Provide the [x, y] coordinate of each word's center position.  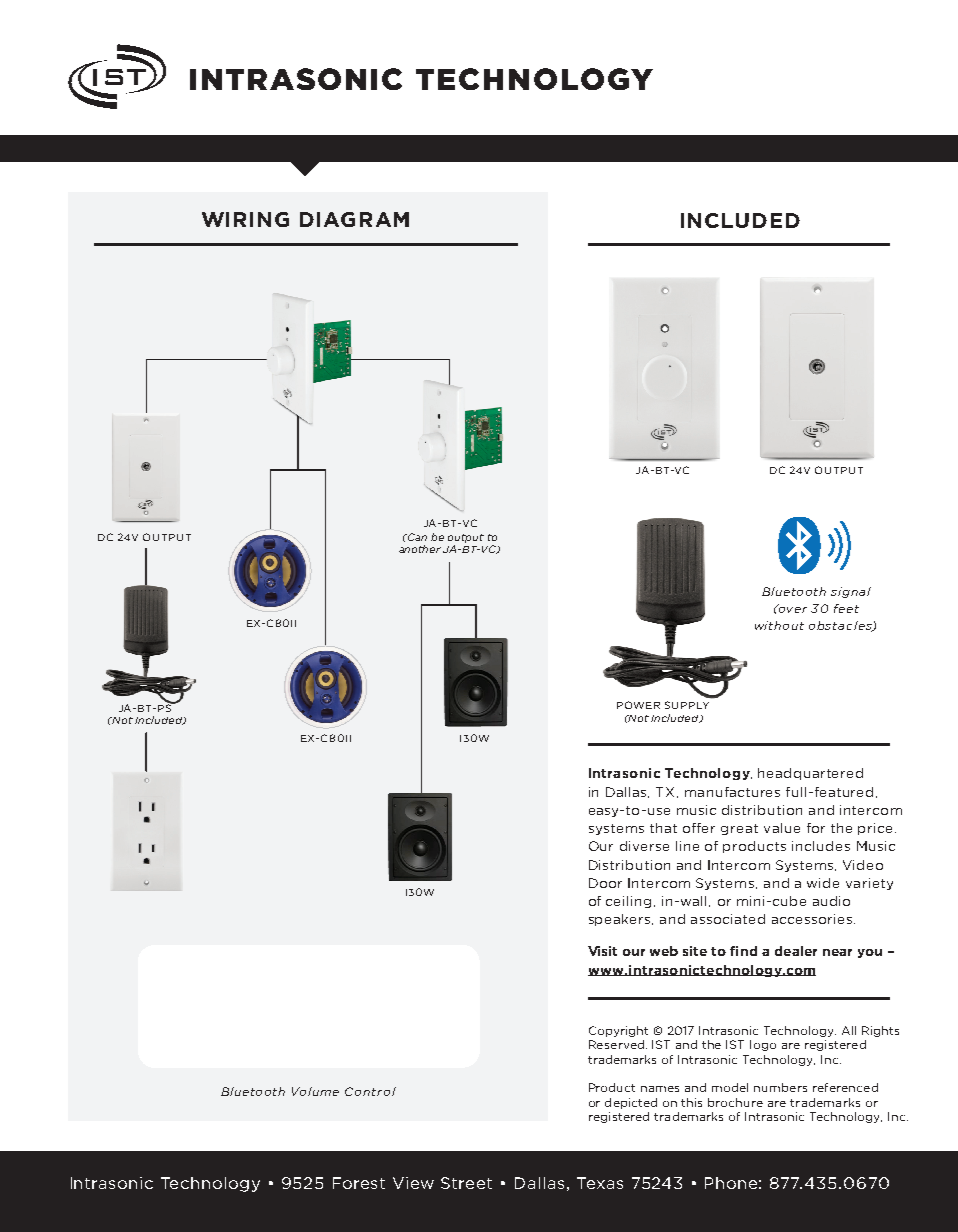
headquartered [810, 774]
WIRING [245, 219]
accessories [812, 919]
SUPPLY [687, 705]
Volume [315, 1091]
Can [416, 537]
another [420, 549]
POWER [638, 705]
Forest [359, 1183]
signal [851, 592]
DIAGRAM [354, 219]
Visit [602, 951]
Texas [600, 1183]
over [791, 608]
